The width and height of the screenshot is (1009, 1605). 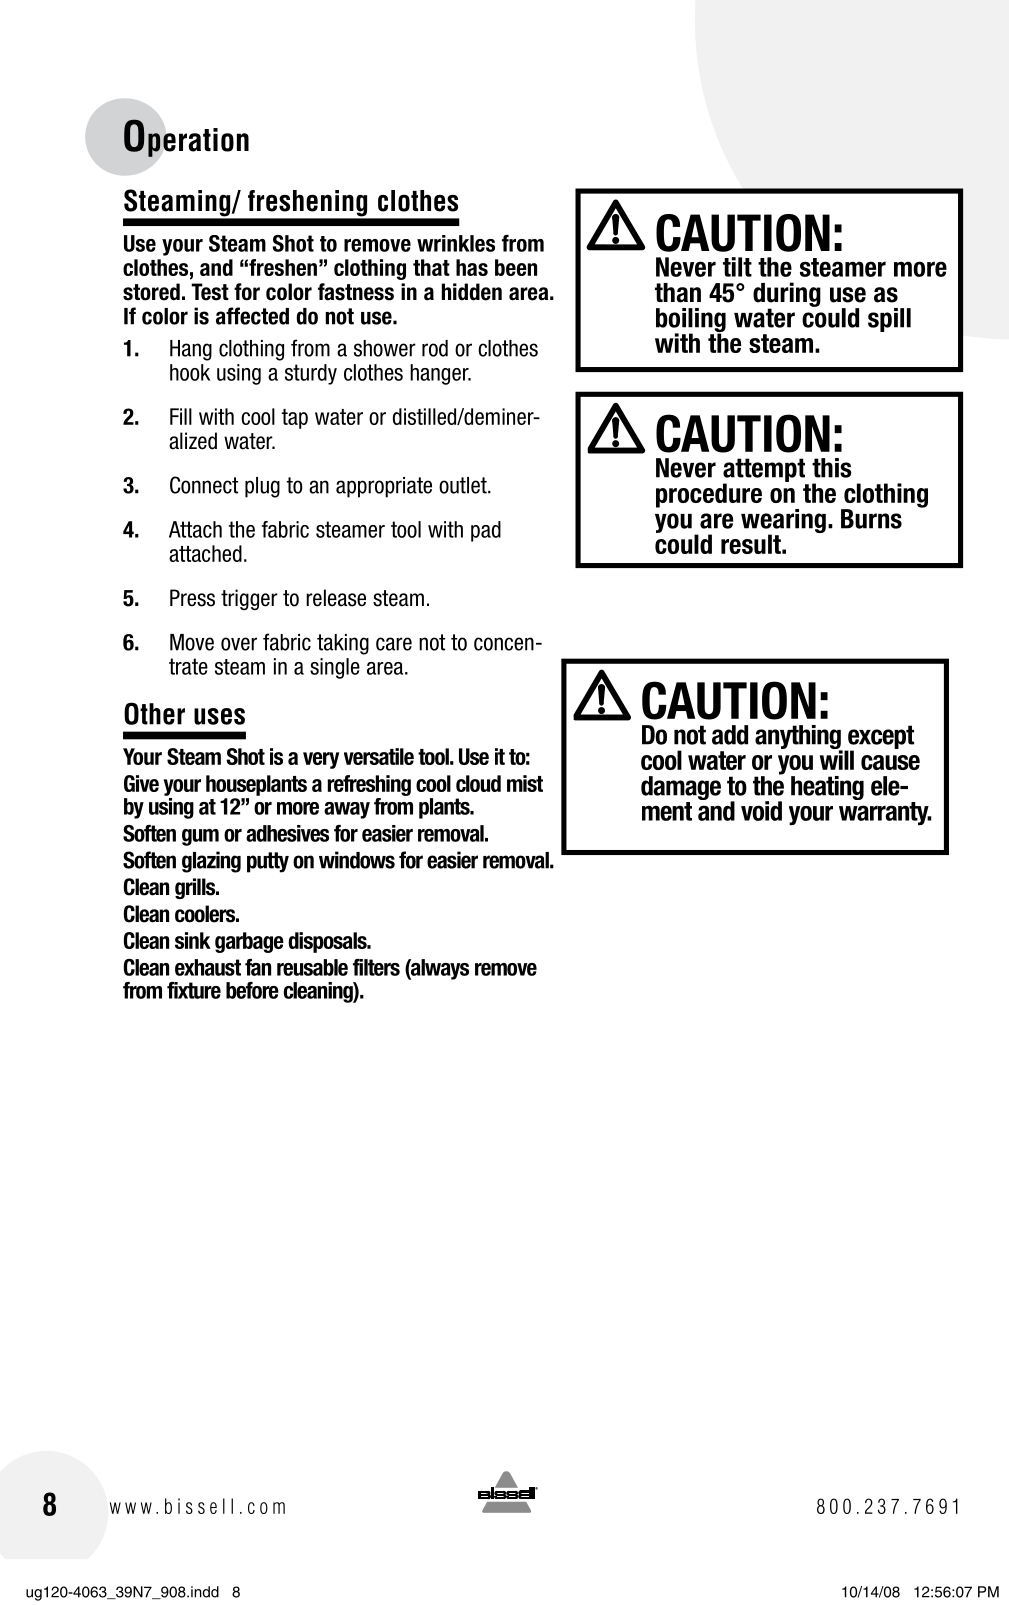 I want to click on void, so click(x=761, y=811).
